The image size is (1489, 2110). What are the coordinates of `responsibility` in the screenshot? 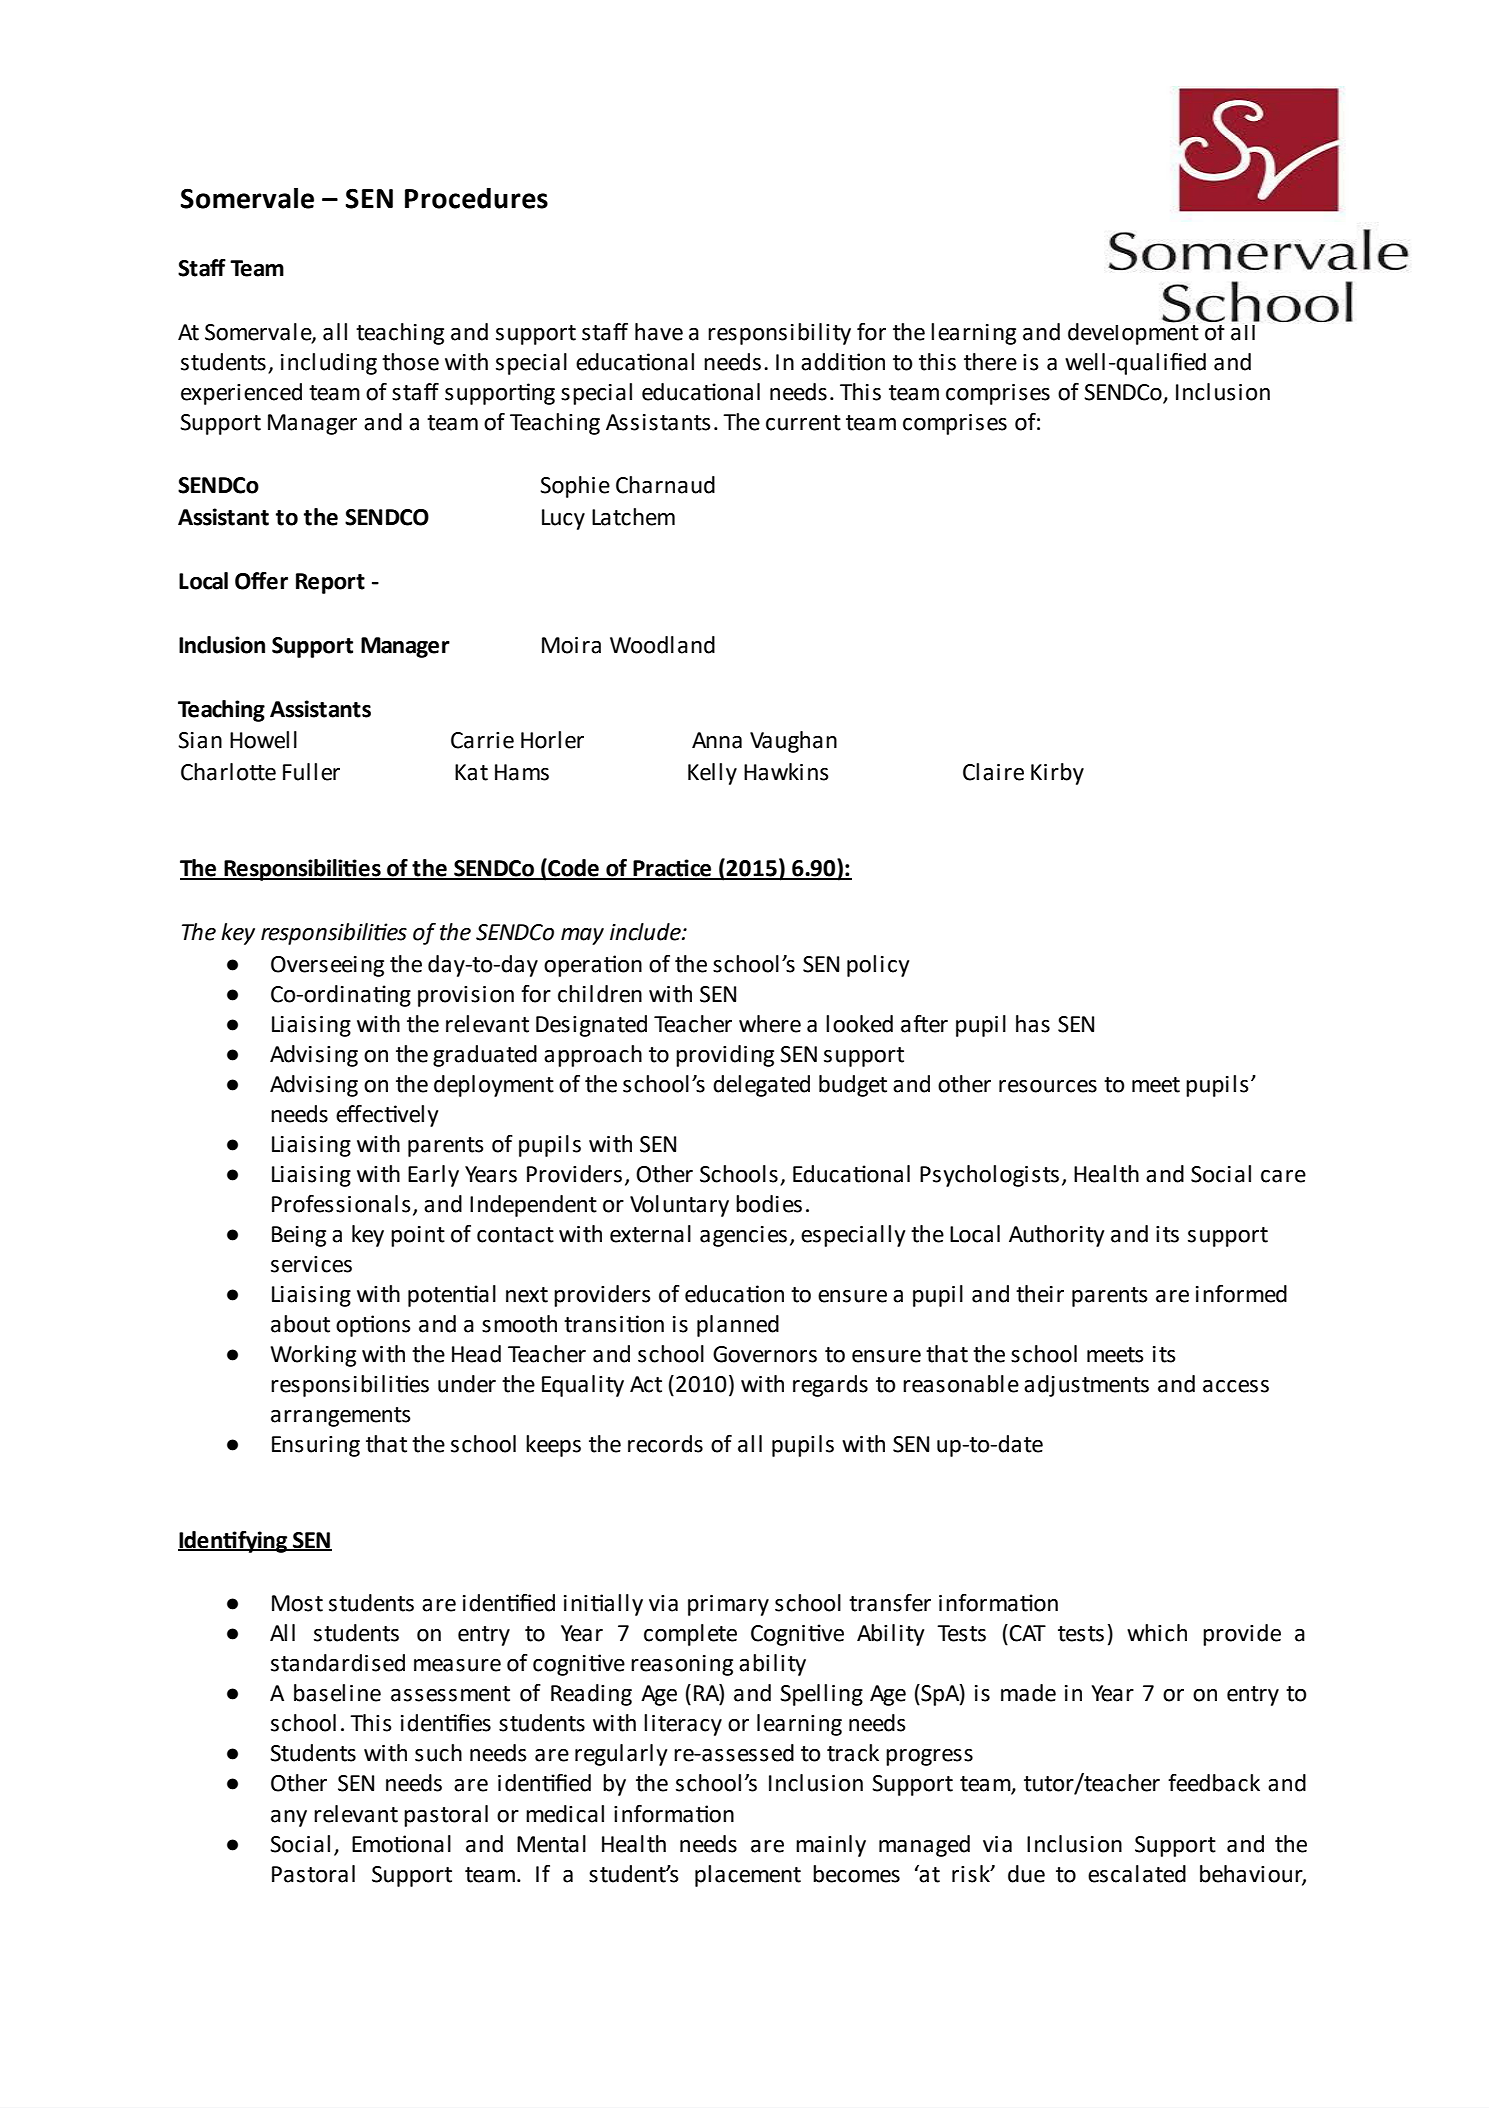 It's located at (779, 334).
